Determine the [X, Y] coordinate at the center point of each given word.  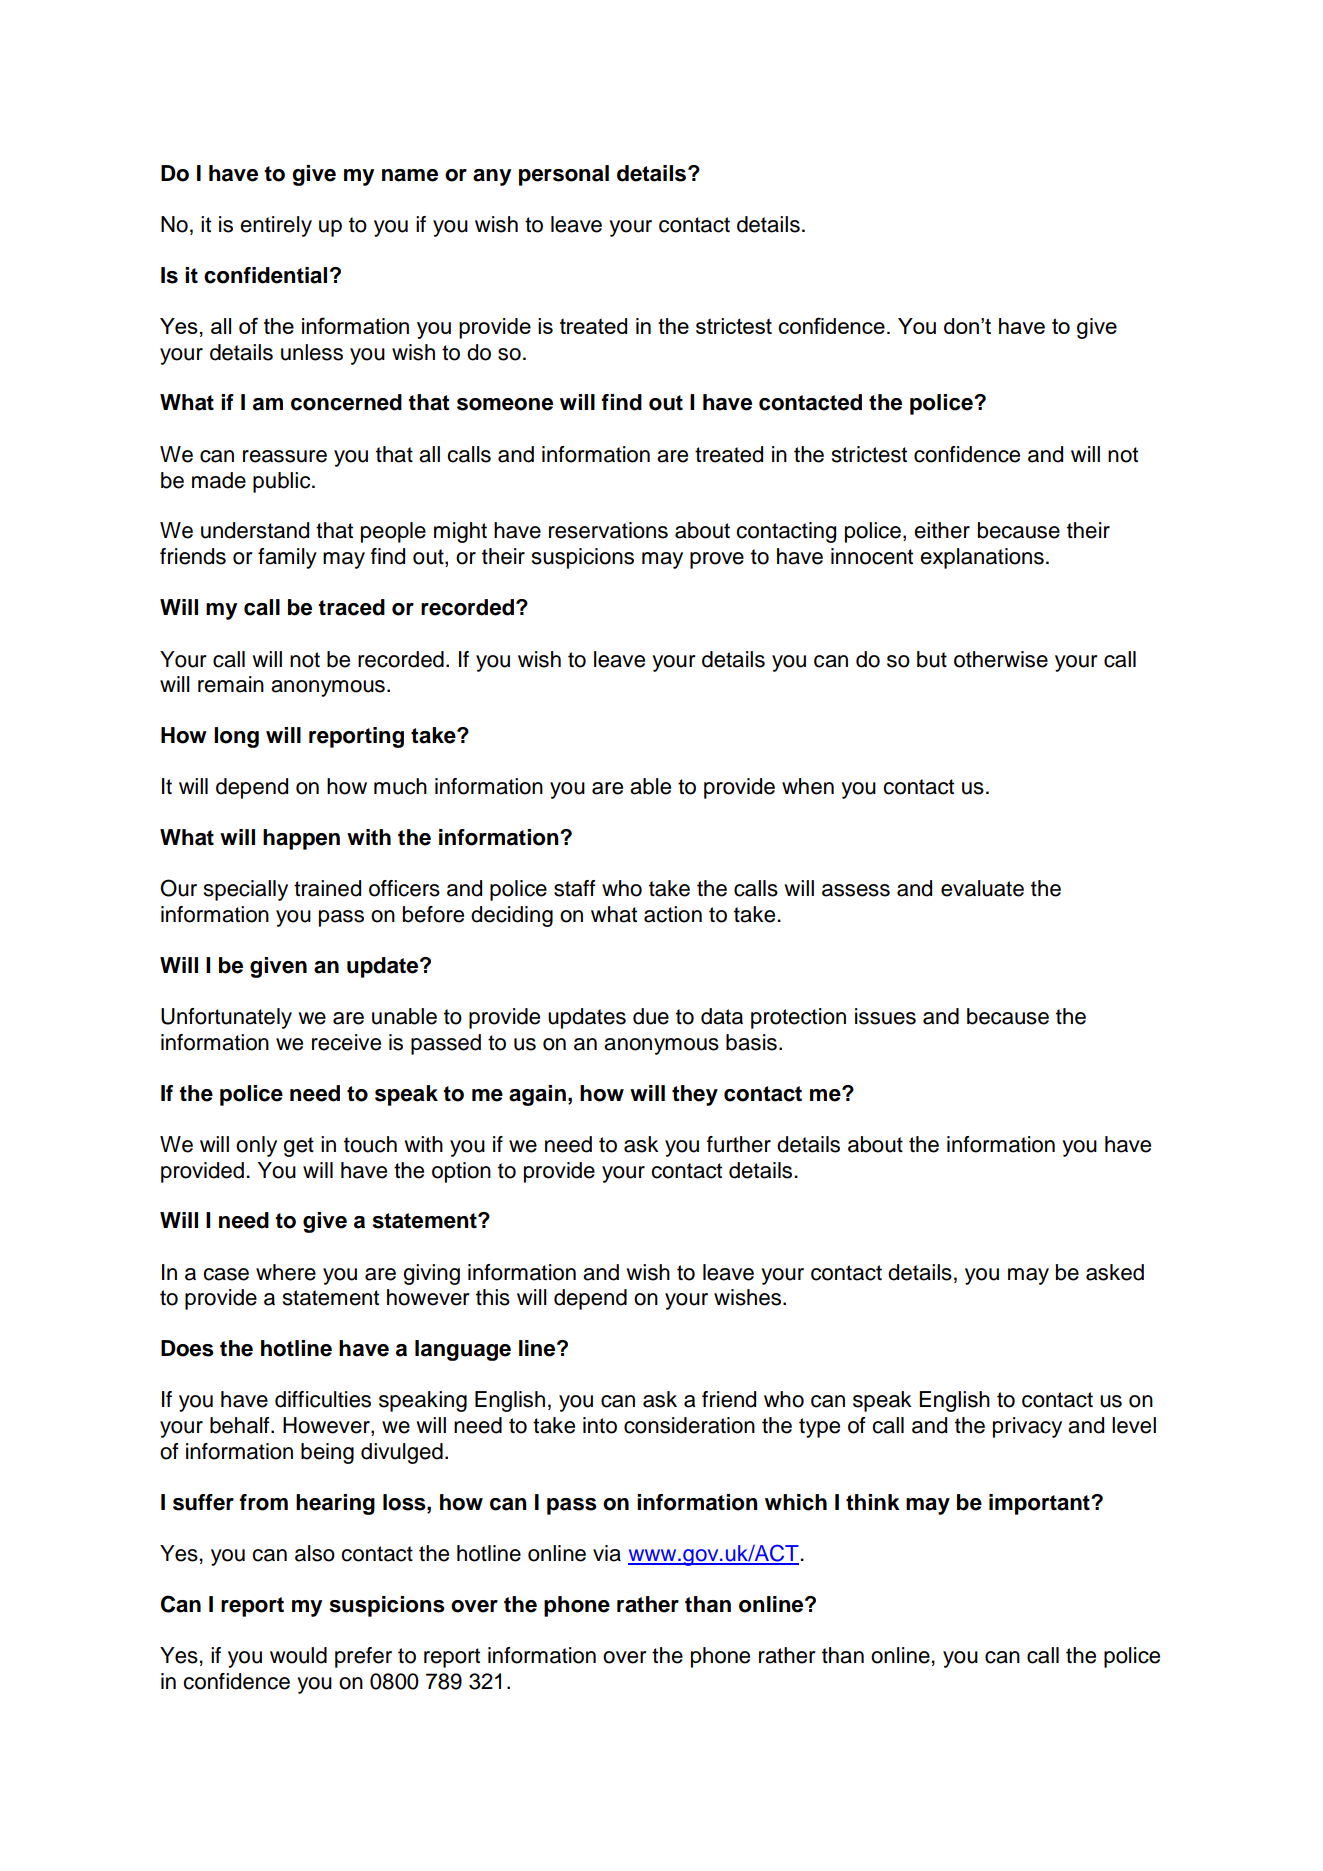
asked [1115, 1272]
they [695, 1095]
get [298, 1147]
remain [231, 684]
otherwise [1001, 659]
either [942, 530]
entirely [276, 226]
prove [717, 560]
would [298, 1655]
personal [564, 175]
